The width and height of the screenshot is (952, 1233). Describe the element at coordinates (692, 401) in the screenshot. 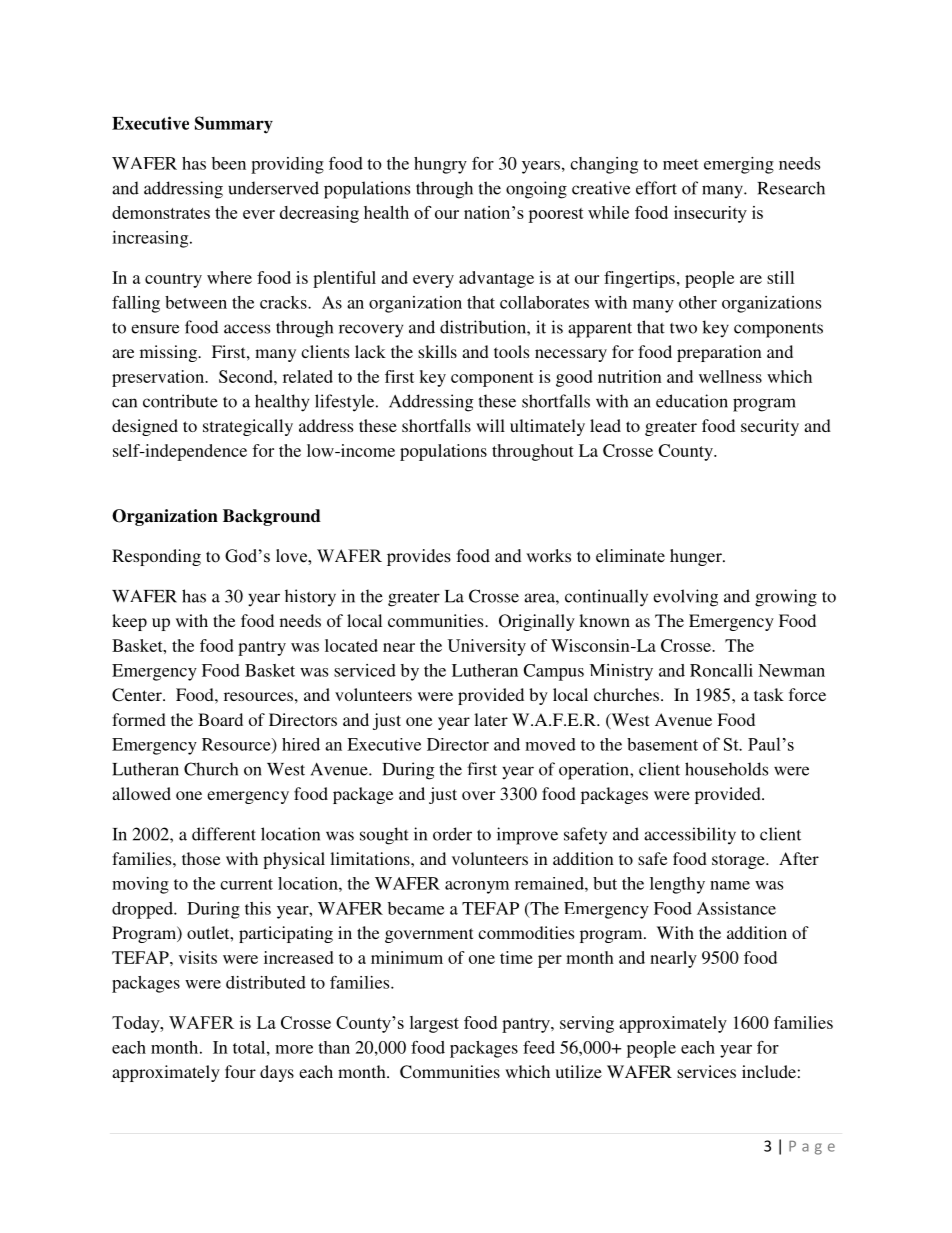

I see `education` at that location.
